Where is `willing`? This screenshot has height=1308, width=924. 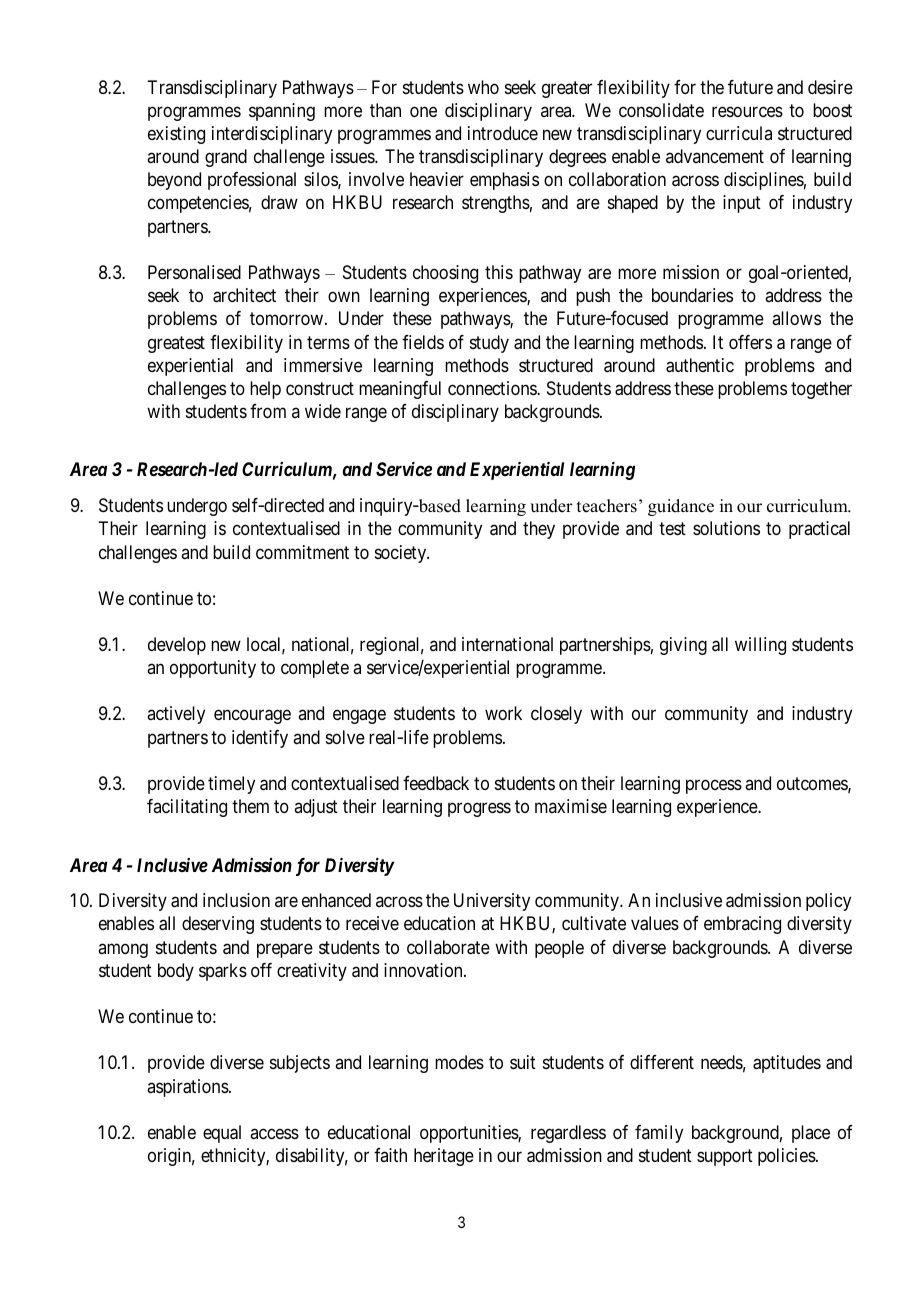 willing is located at coordinates (760, 646).
